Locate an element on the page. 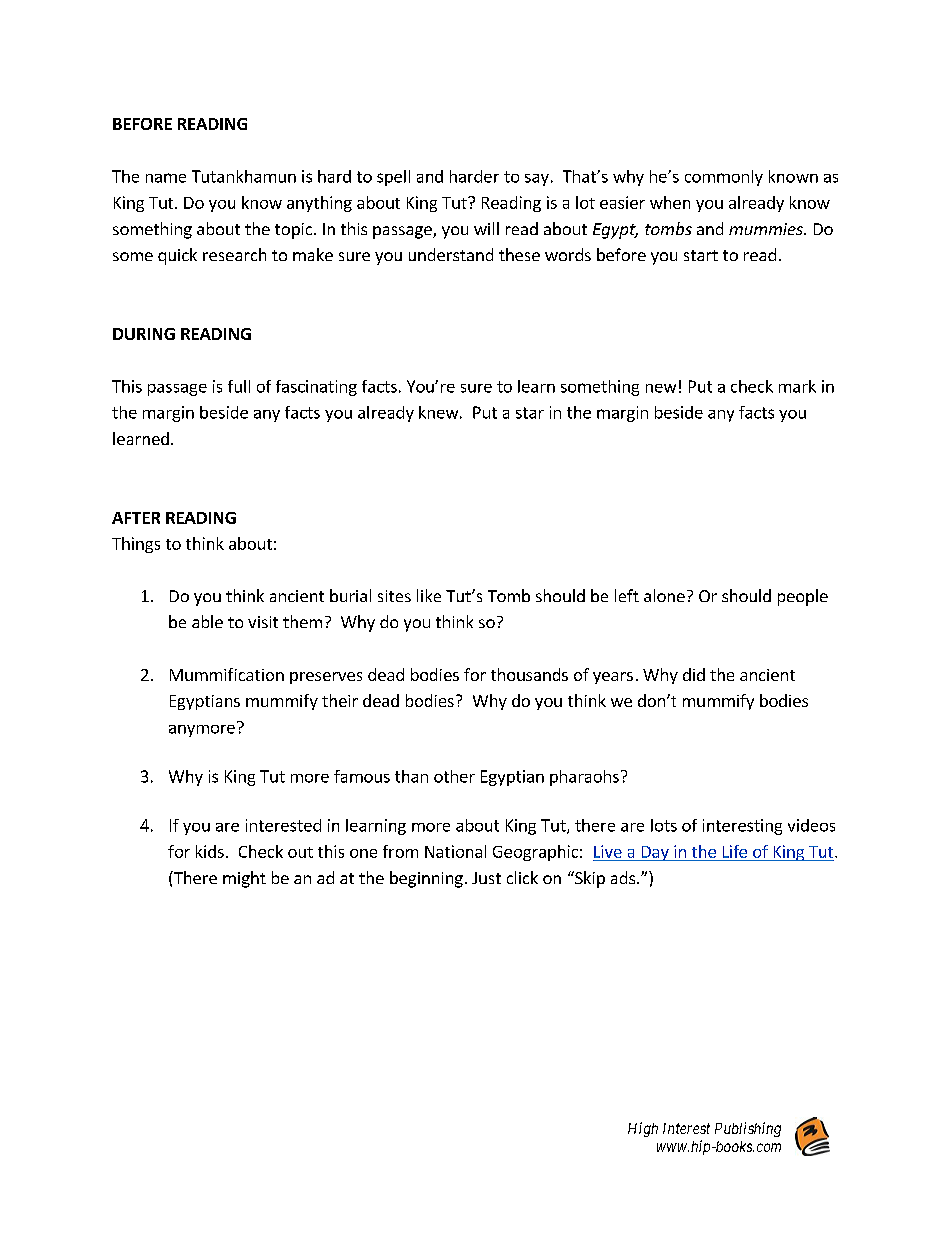 The width and height of the document is (952, 1233). Publishing is located at coordinates (748, 1129).
